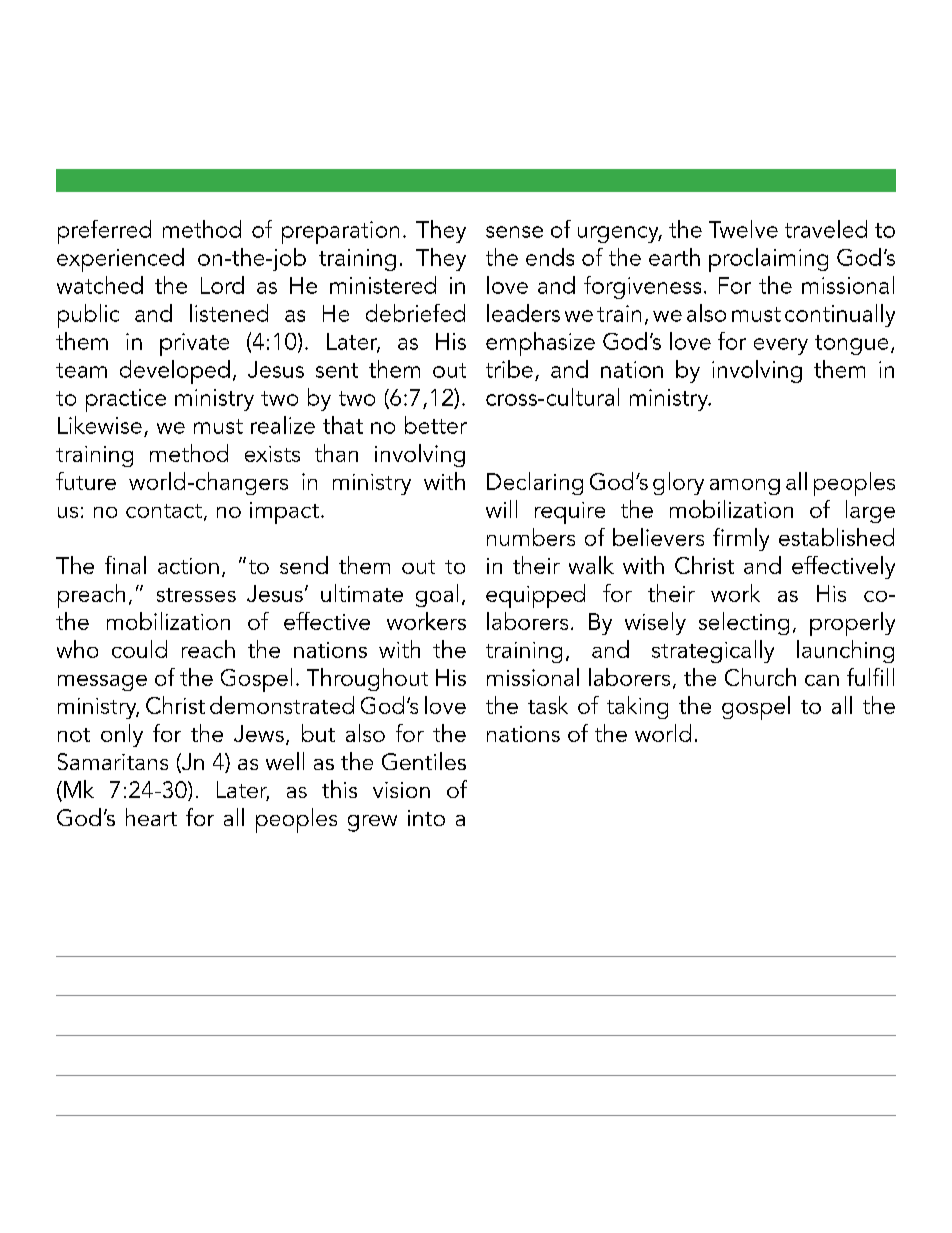  Describe the element at coordinates (175, 372) in the image. I see `developed` at that location.
